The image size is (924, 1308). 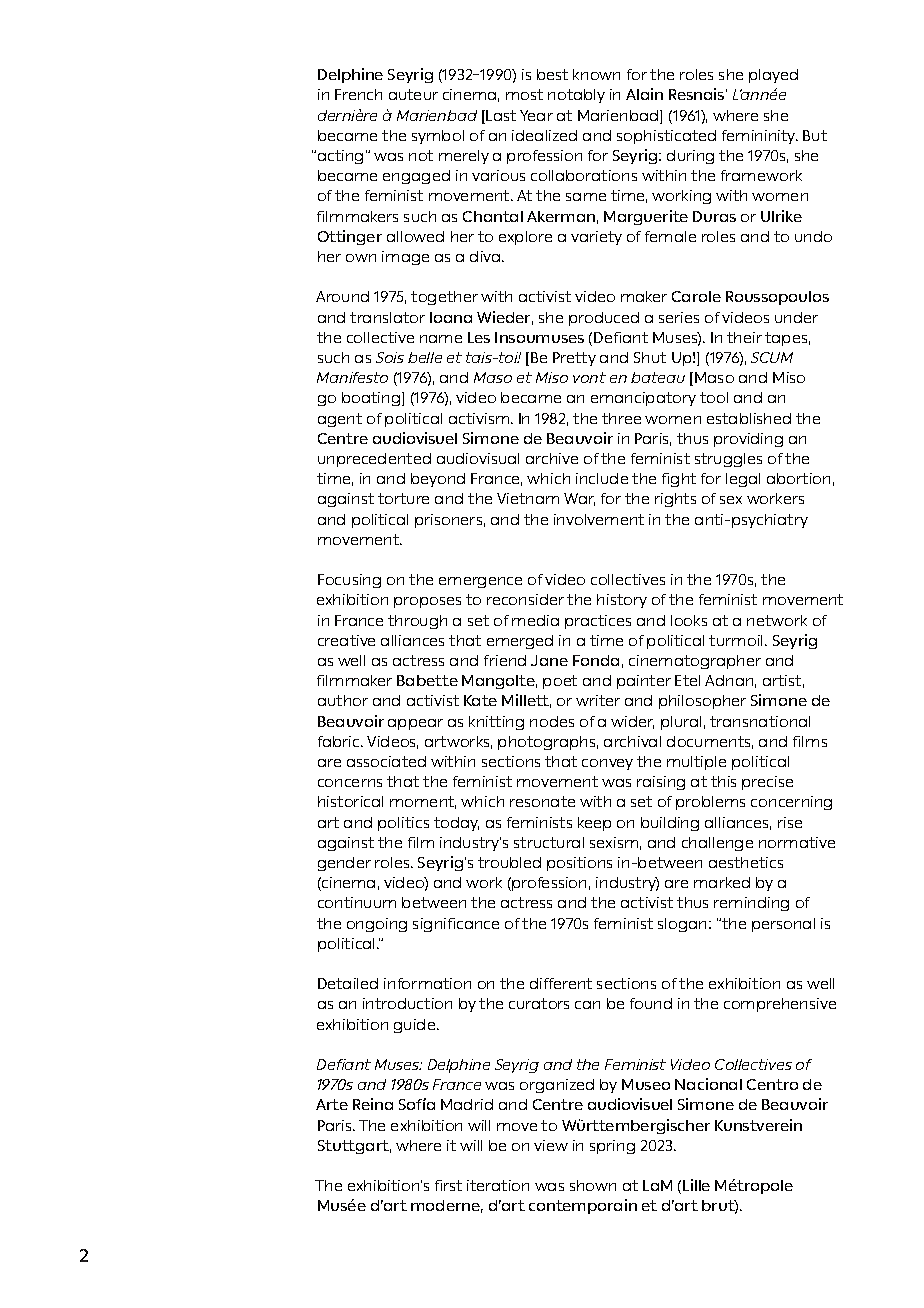 I want to click on Stuttgart, so click(x=354, y=1147).
